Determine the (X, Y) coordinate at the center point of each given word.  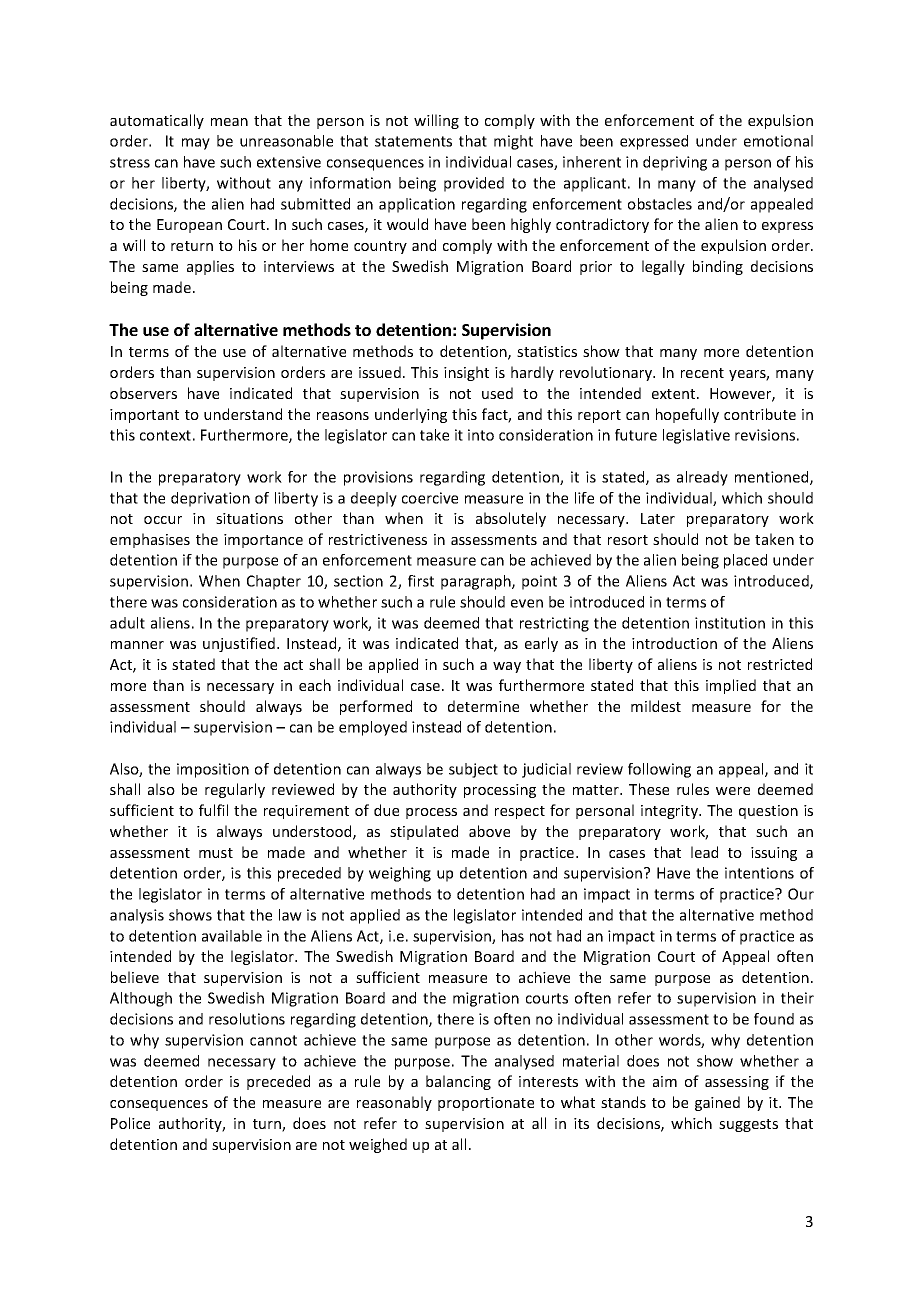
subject (473, 770)
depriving (675, 163)
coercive (430, 498)
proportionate (486, 1104)
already (702, 478)
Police (130, 1123)
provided (474, 184)
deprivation (210, 499)
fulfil (213, 810)
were (733, 791)
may (196, 144)
